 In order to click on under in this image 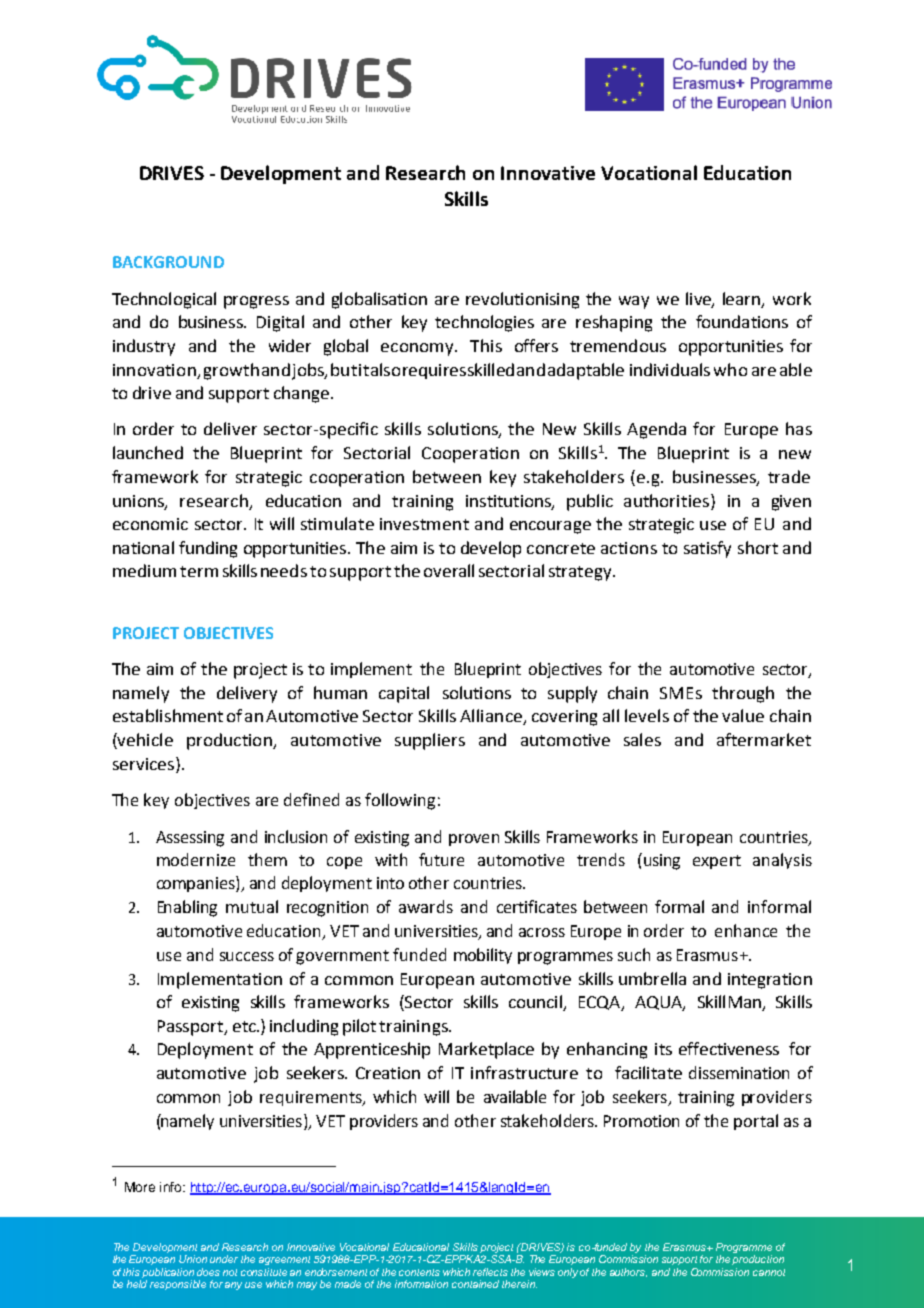, I will do `click(224, 1259)`.
